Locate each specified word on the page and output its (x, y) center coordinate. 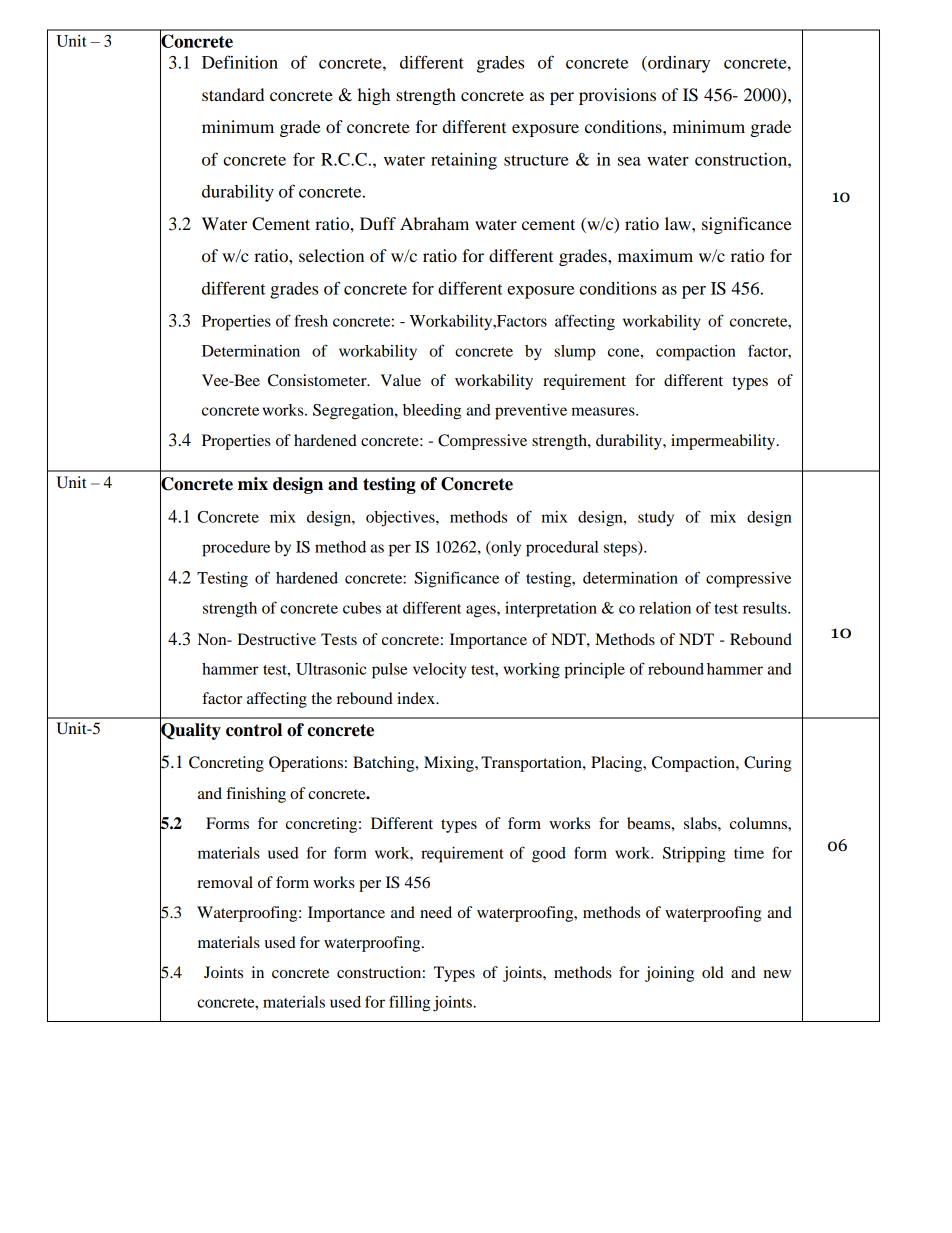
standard (233, 94)
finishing (256, 795)
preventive (531, 412)
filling (409, 1003)
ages (482, 611)
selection (331, 255)
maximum (655, 255)
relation (665, 608)
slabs (701, 823)
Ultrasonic (331, 669)
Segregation (354, 412)
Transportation (532, 764)
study (656, 518)
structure (536, 160)
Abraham (434, 223)
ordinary (678, 64)
